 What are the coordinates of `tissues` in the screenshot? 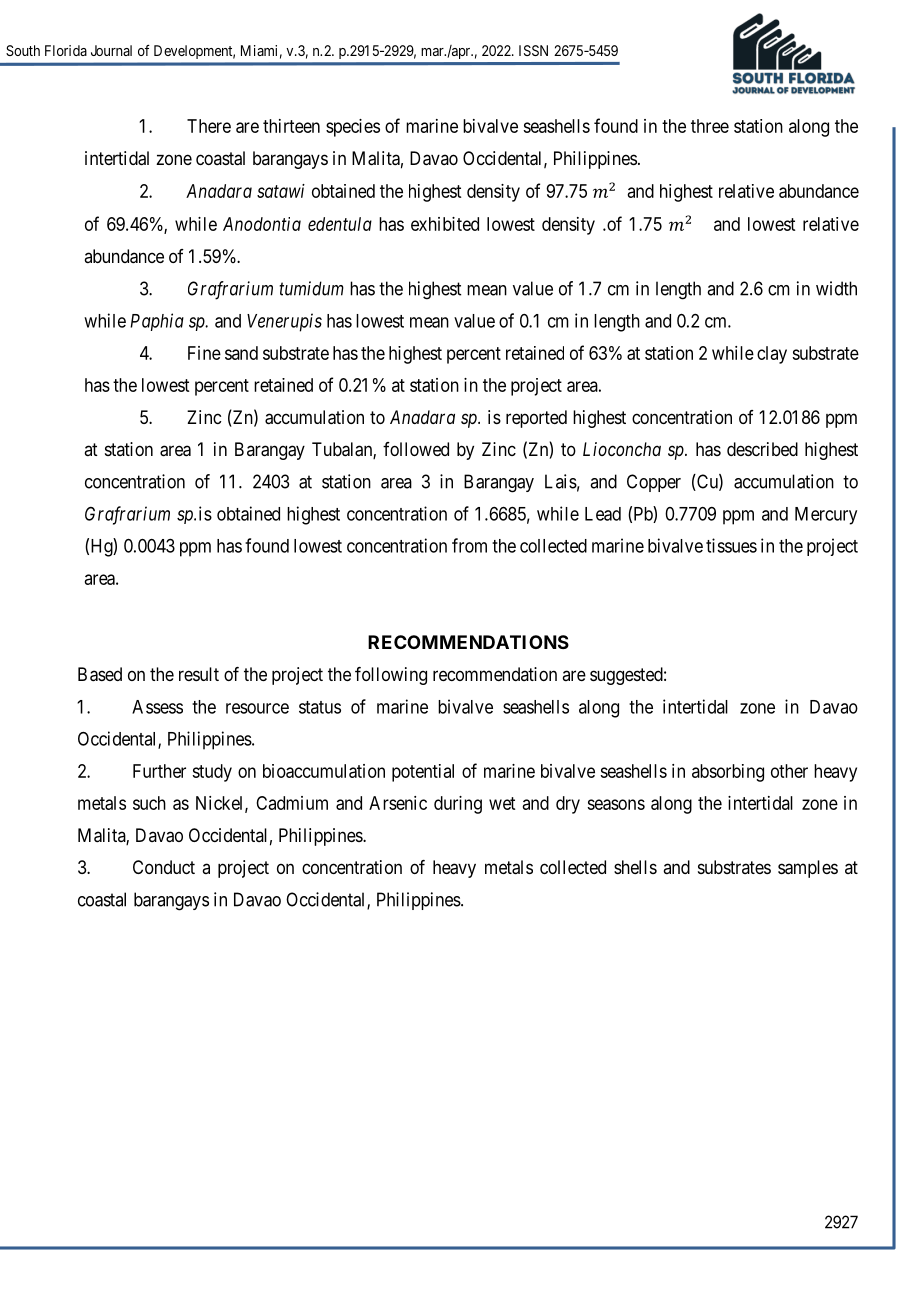 It's located at (731, 545).
